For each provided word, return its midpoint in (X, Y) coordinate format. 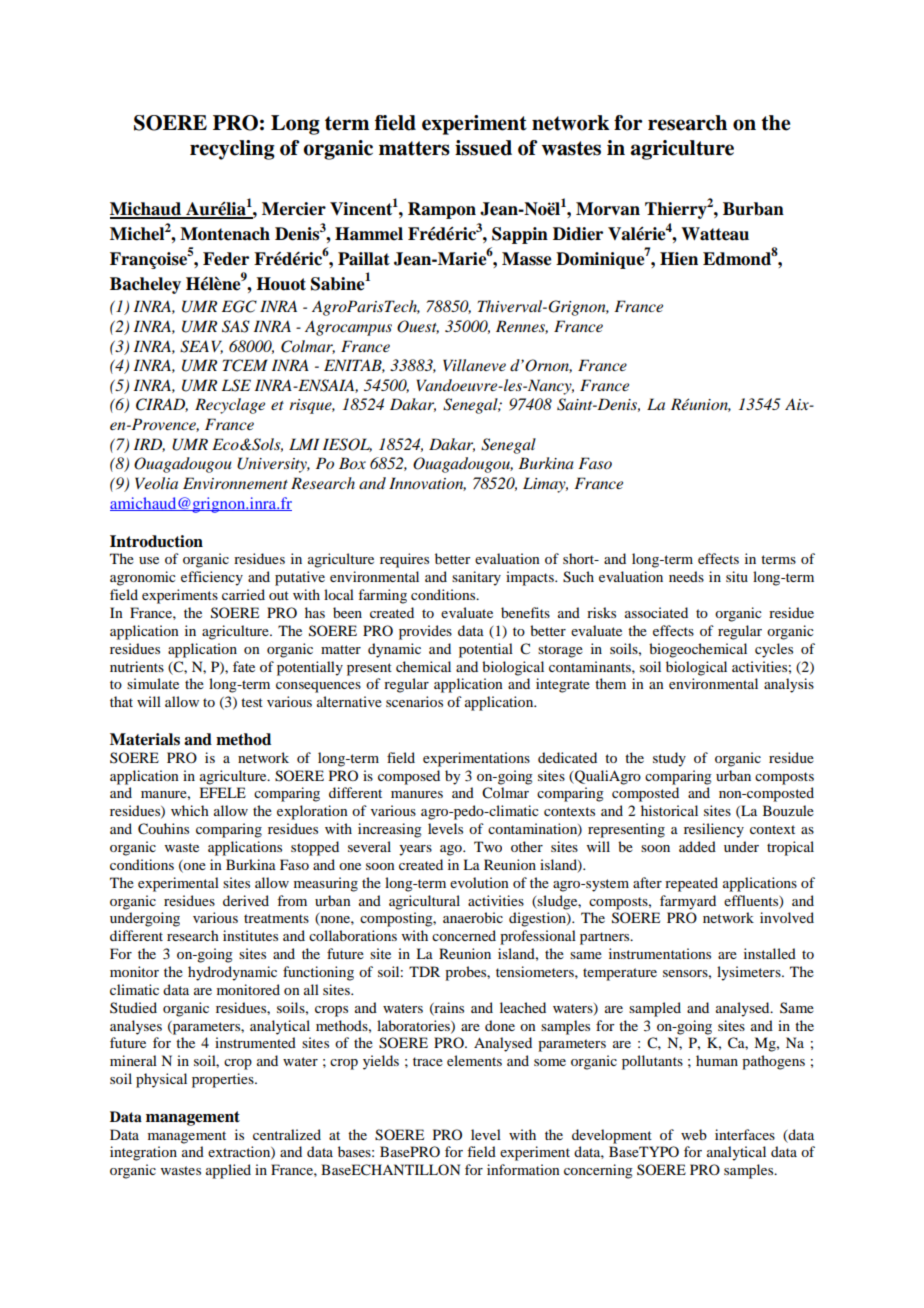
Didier (578, 234)
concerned (464, 935)
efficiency (212, 578)
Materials (145, 739)
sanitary (476, 578)
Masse (527, 259)
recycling (232, 150)
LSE (236, 385)
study (669, 759)
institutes (250, 935)
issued (483, 148)
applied (228, 1171)
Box (352, 463)
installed (770, 953)
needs (686, 576)
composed (409, 777)
